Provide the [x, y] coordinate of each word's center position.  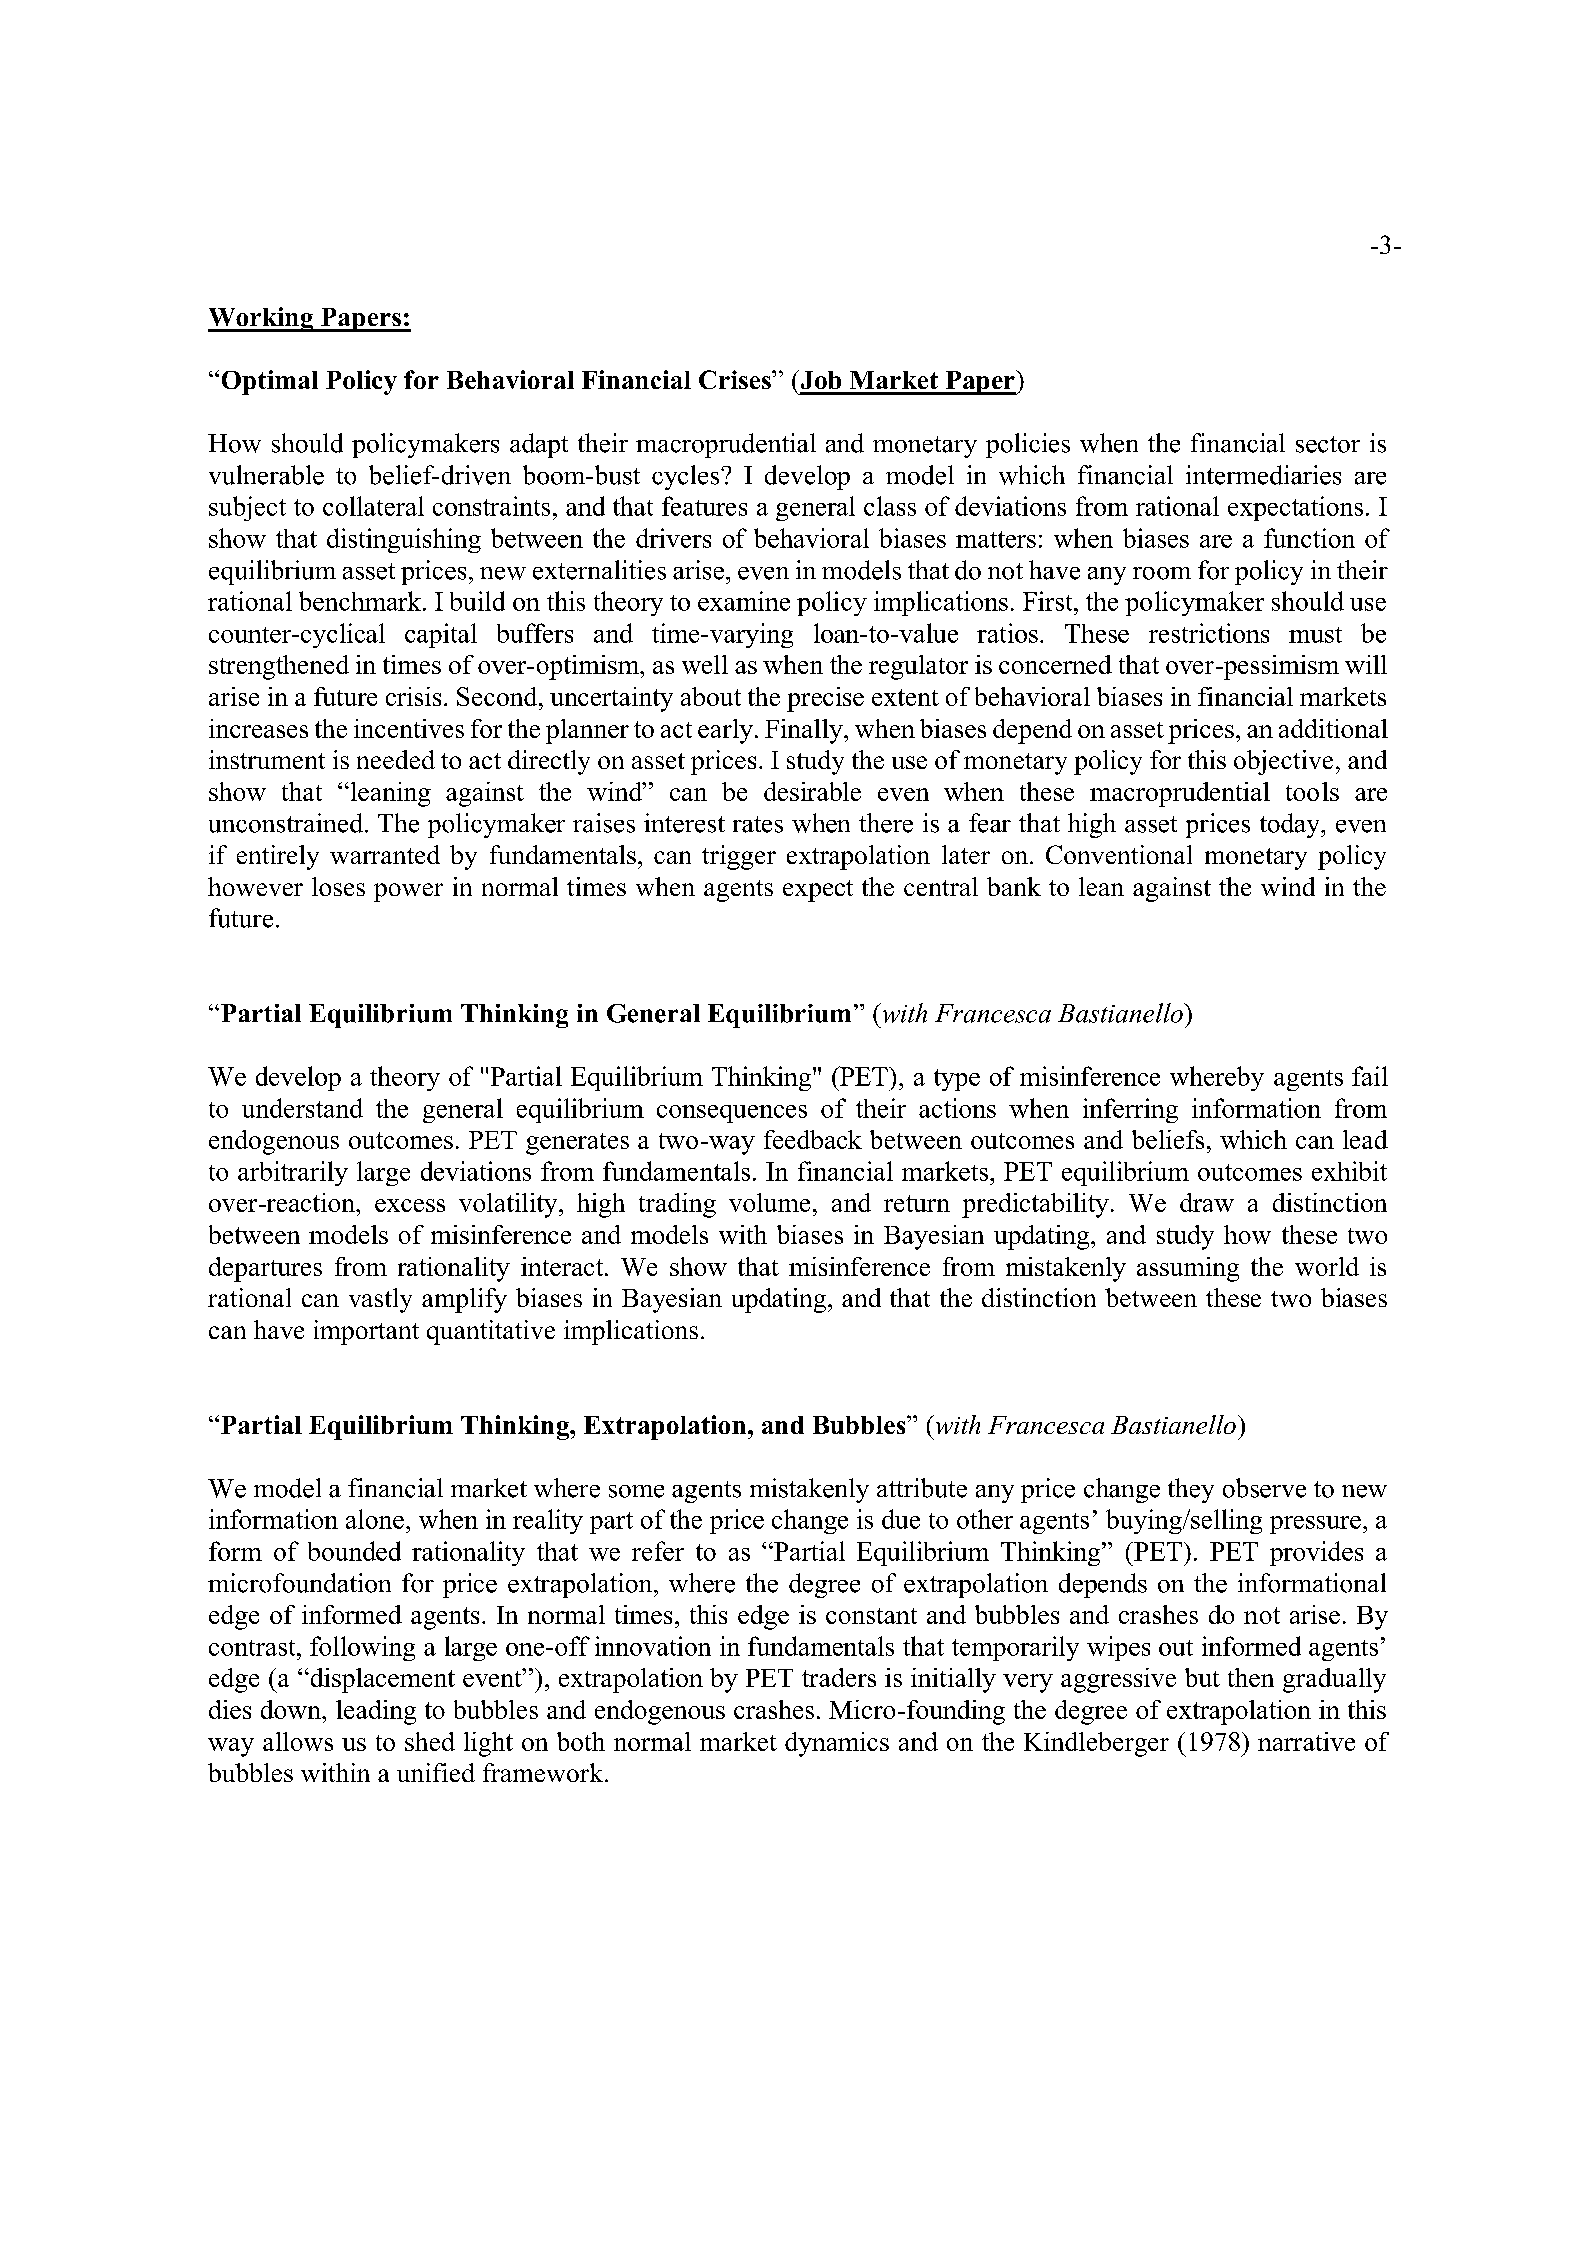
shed [430, 1741]
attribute [922, 1488]
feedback [813, 1139]
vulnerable [266, 475]
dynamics [837, 1744]
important [366, 1332]
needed [396, 759]
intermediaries [1263, 475]
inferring [1130, 1110]
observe [1264, 1488]
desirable [812, 791]
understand [302, 1108]
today [1291, 825]
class [890, 506]
